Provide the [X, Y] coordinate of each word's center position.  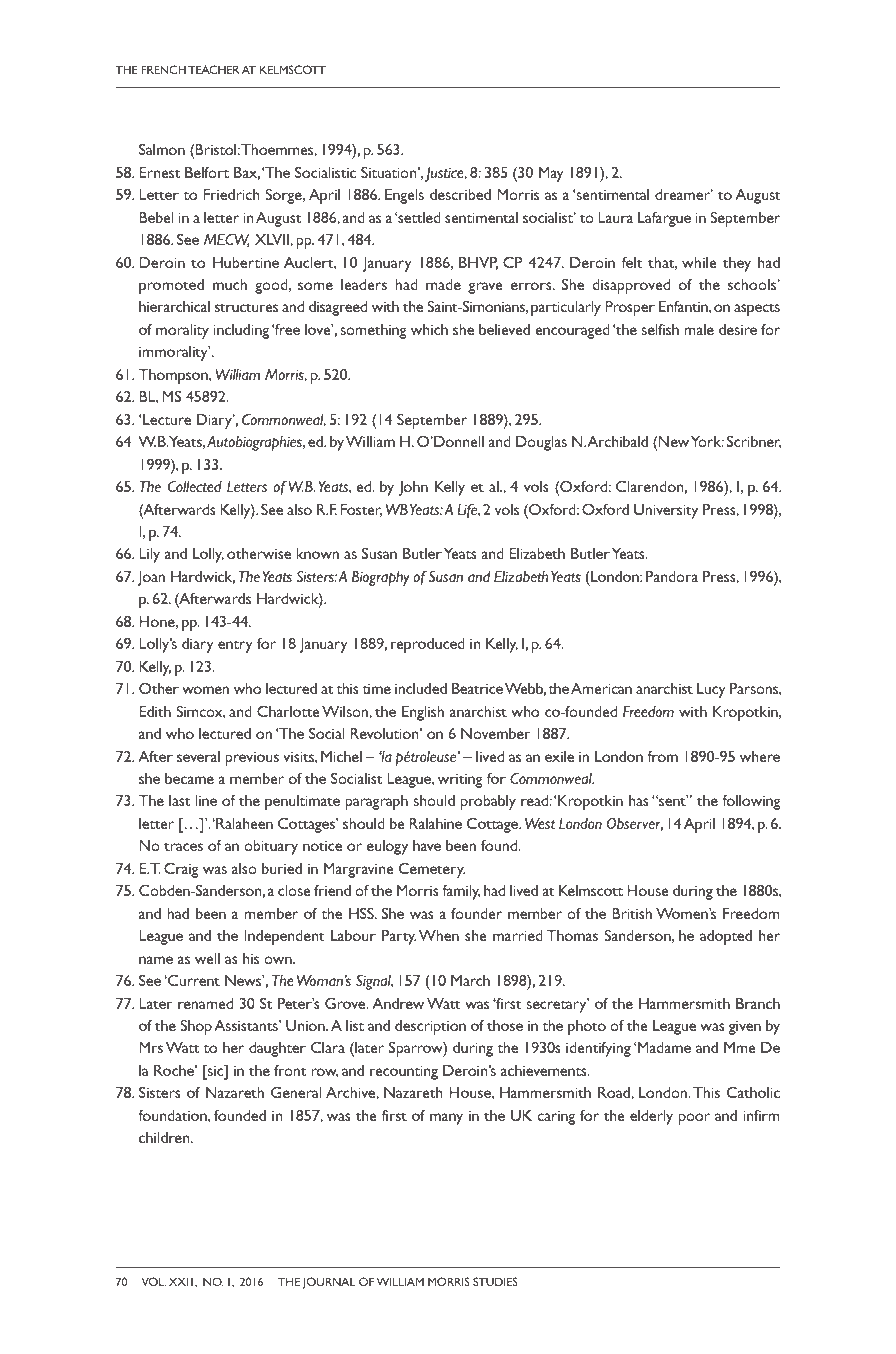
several [198, 756]
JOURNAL [329, 1283]
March [470, 980]
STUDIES [495, 1281]
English [423, 713]
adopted [726, 937]
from [662, 756]
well [207, 958]
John [413, 488]
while [699, 262]
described [460, 194]
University [666, 511]
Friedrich [231, 194]
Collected [195, 486]
